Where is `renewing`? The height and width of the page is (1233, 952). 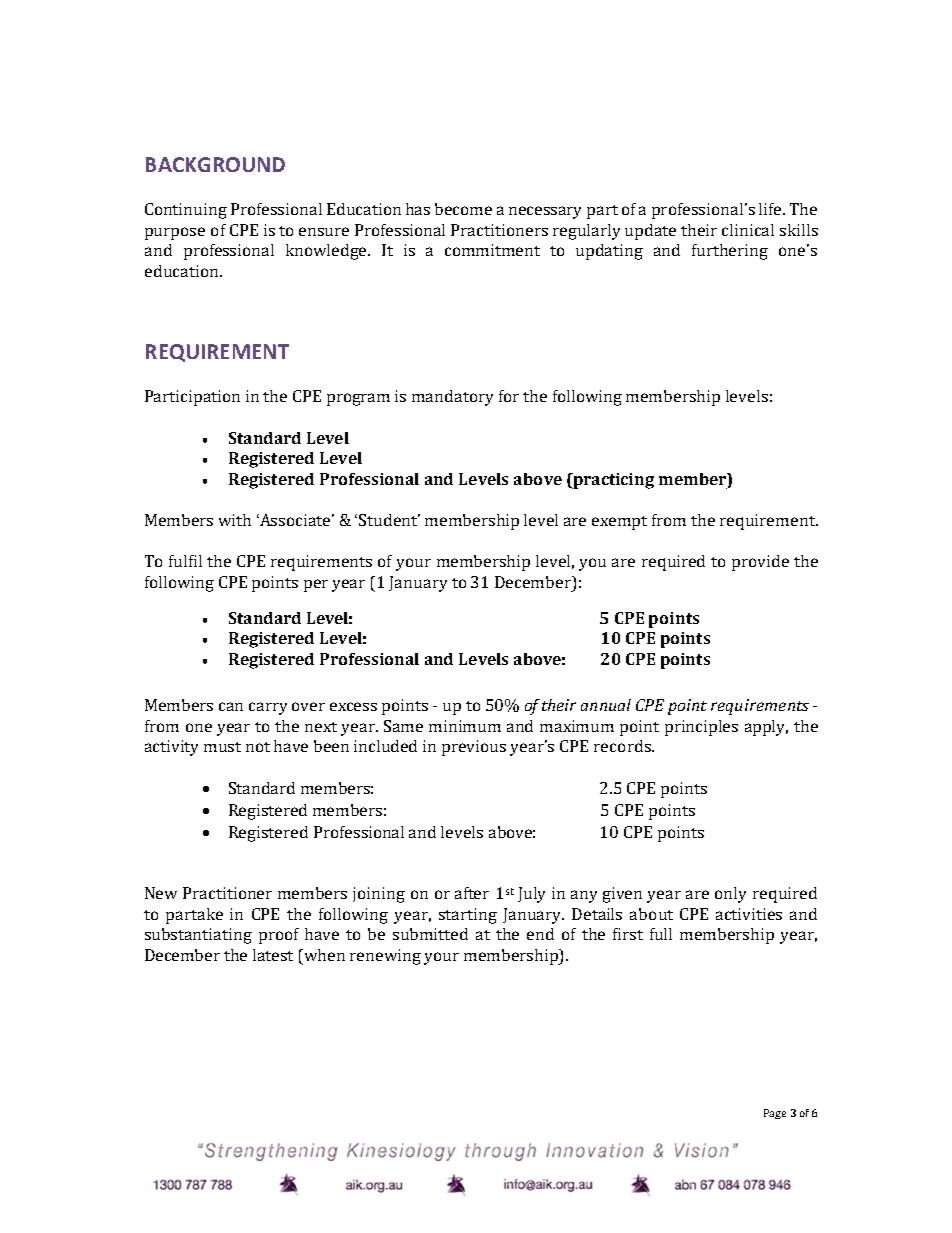
renewing is located at coordinates (385, 957).
